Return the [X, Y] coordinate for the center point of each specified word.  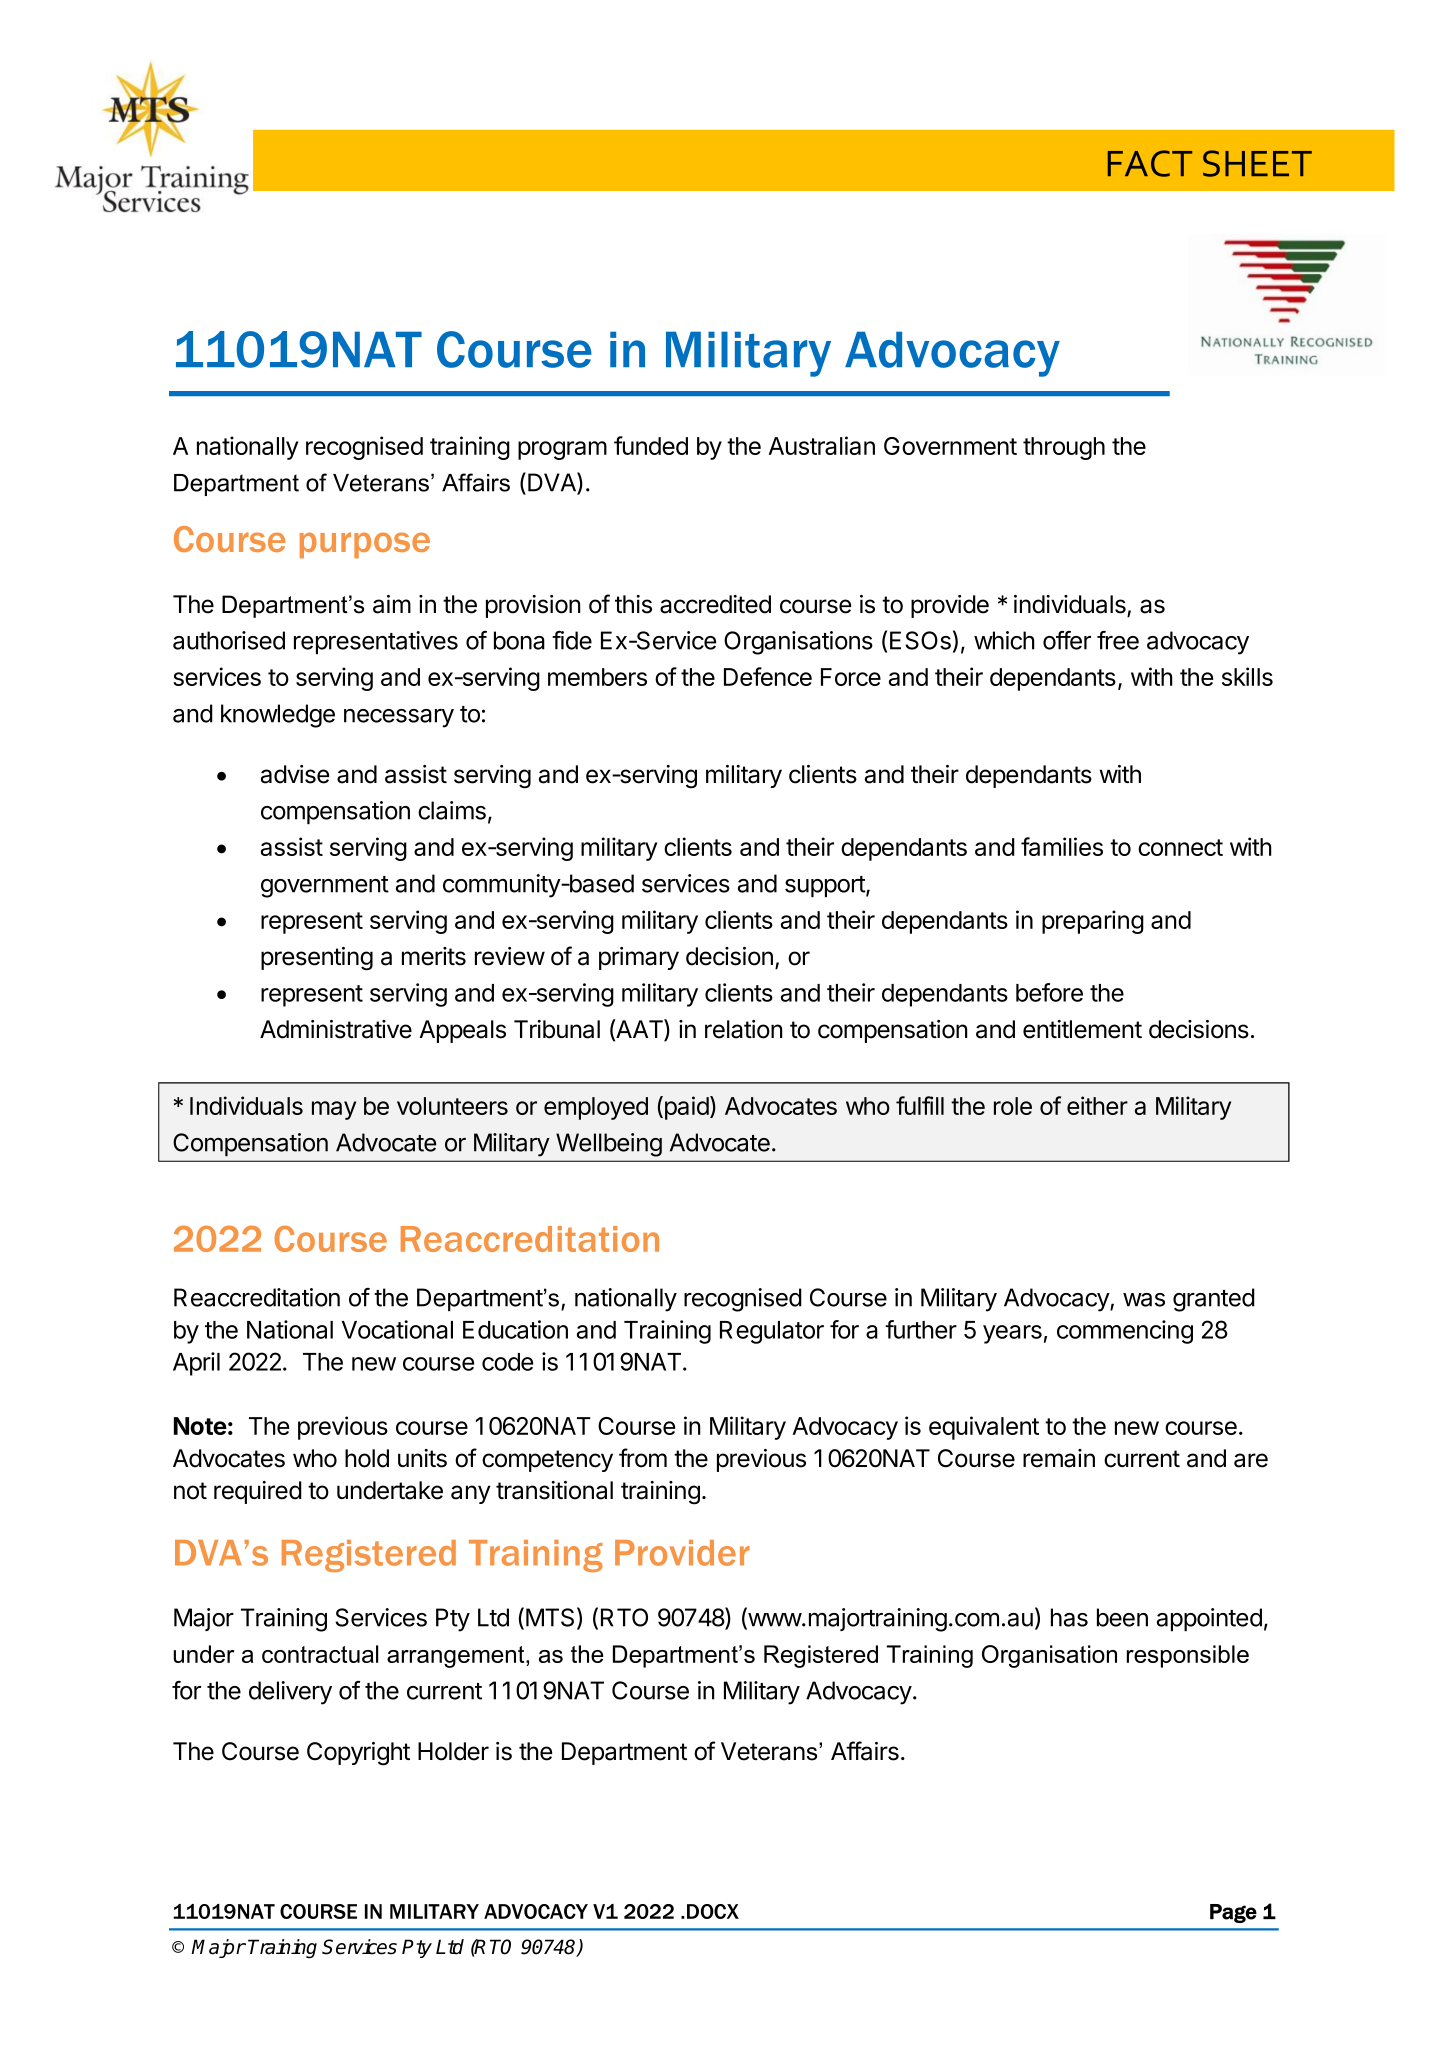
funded [651, 445]
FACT [1150, 163]
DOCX [713, 1911]
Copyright [358, 1754]
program [562, 450]
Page [1233, 1913]
